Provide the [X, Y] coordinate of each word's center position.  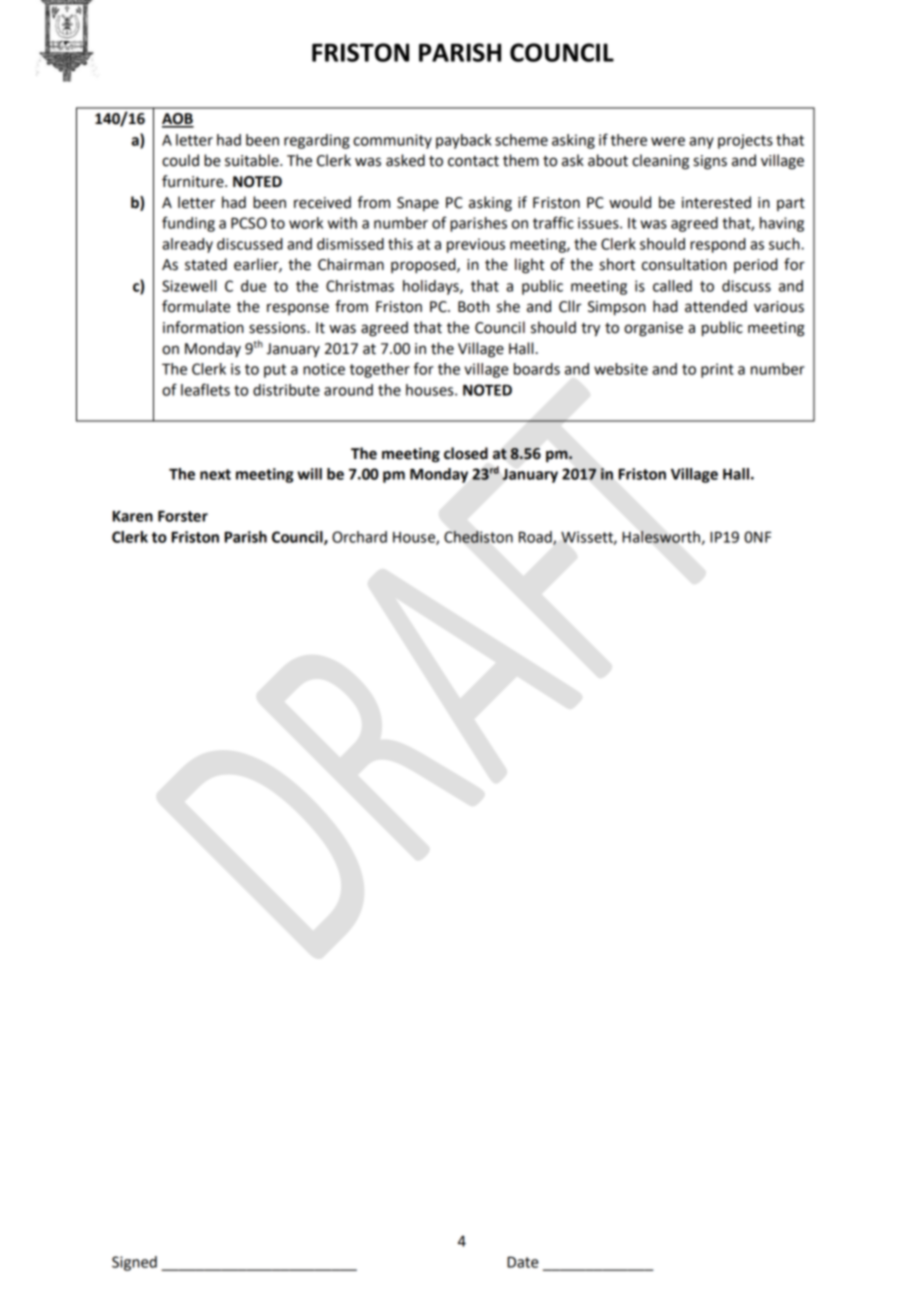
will [309, 474]
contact [473, 161]
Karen [133, 516]
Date [522, 1262]
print [717, 370]
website [621, 369]
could [180, 160]
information [203, 327]
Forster [183, 516]
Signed [134, 1263]
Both [473, 306]
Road [536, 538]
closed [466, 453]
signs [710, 162]
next [215, 474]
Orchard [359, 537]
